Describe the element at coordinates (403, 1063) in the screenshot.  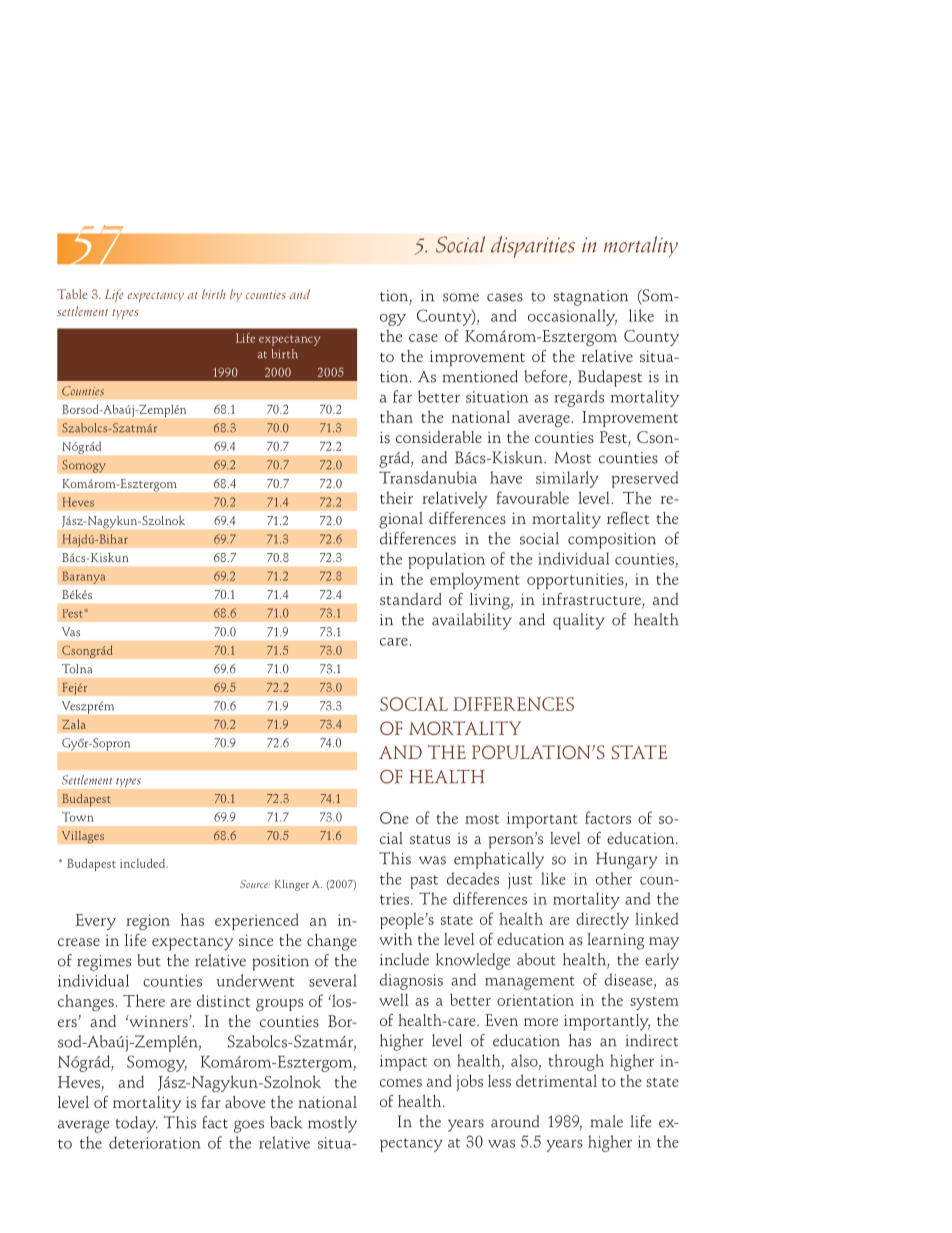
I see `impact` at that location.
